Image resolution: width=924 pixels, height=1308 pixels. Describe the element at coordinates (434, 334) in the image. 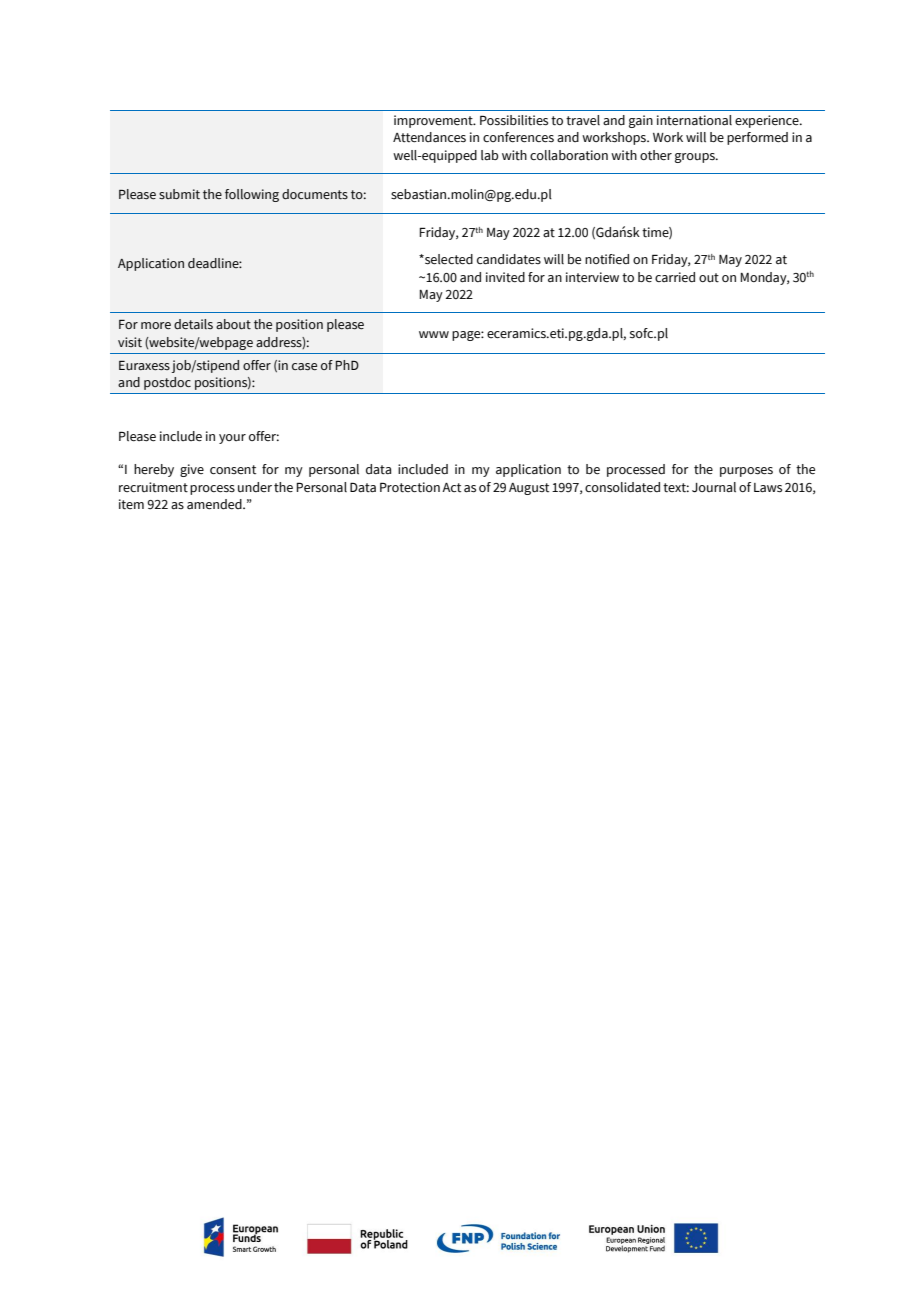

I see `www` at that location.
